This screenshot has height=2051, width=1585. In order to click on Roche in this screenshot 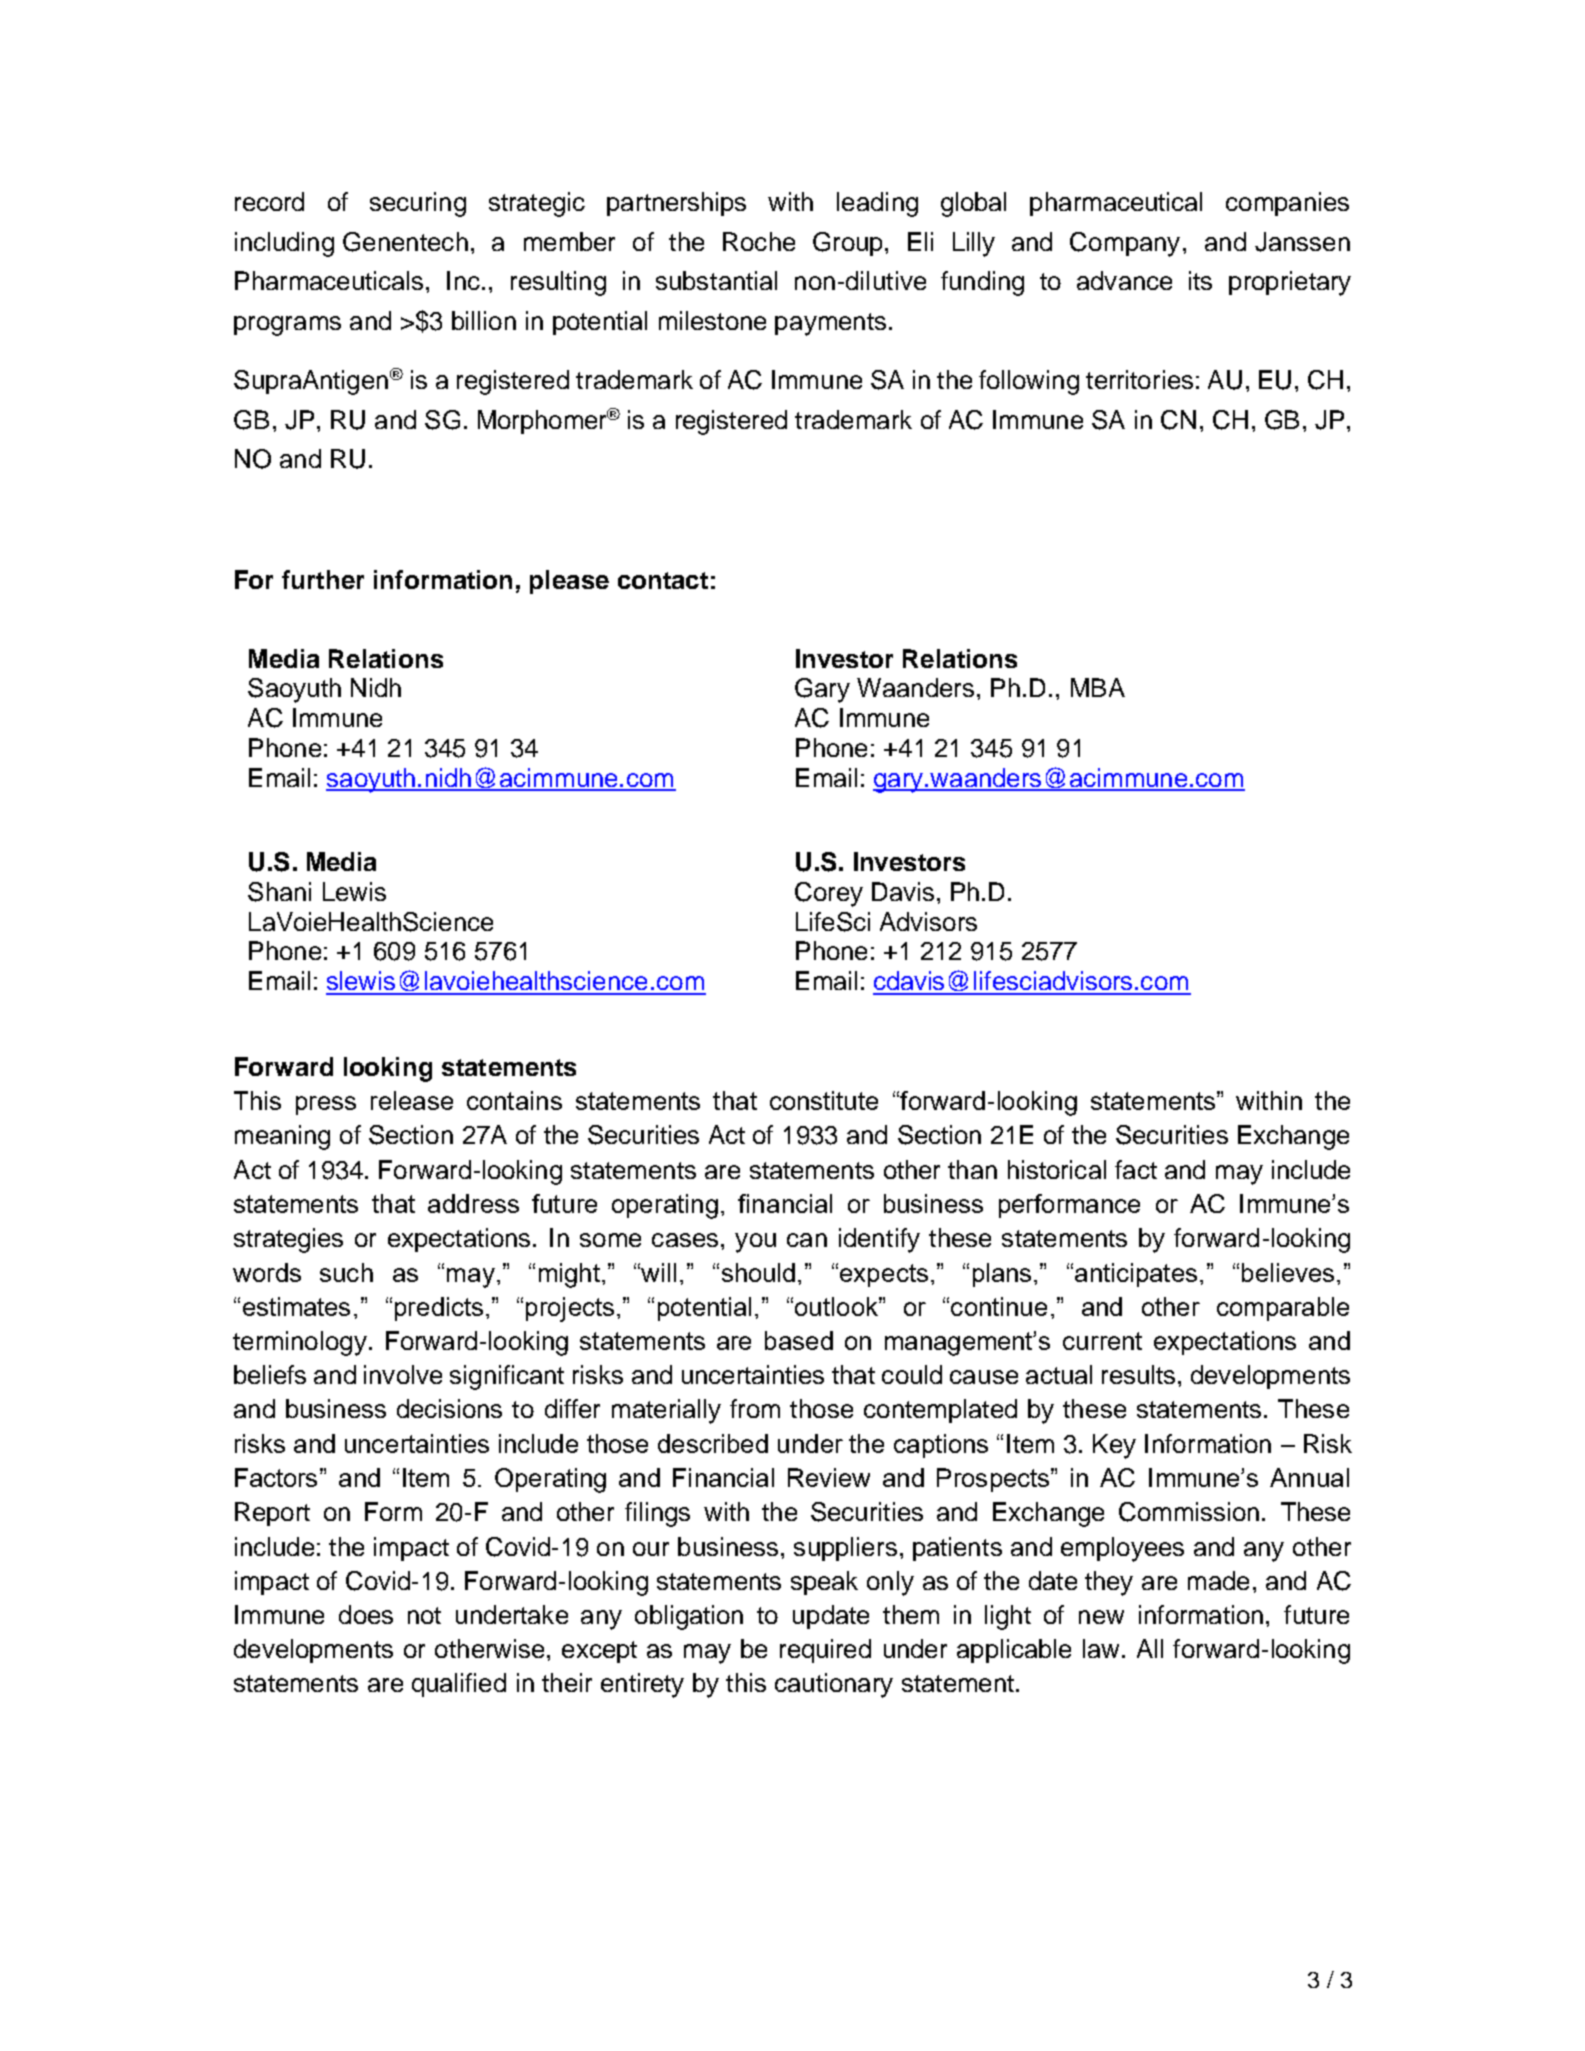, I will do `click(759, 241)`.
